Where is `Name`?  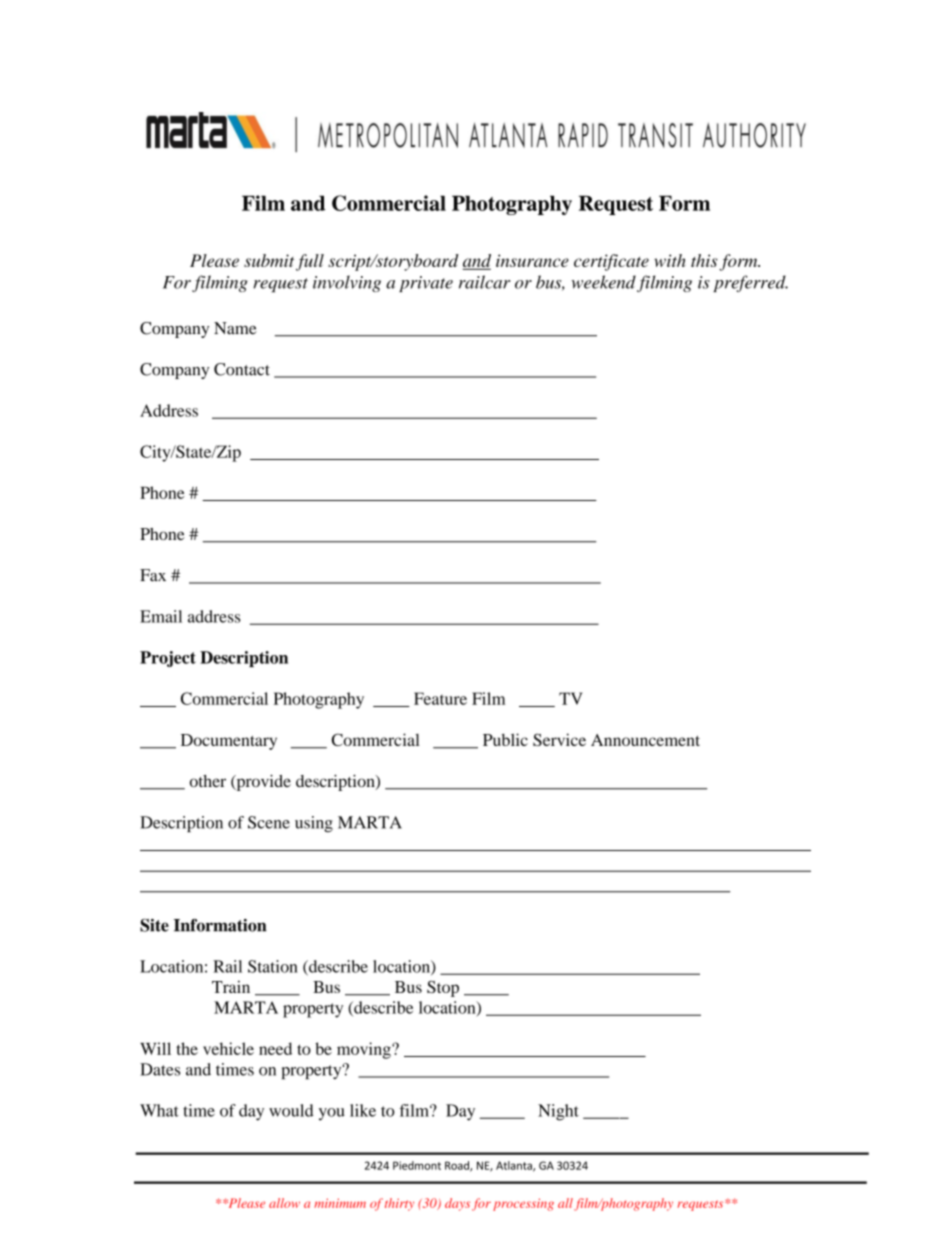 Name is located at coordinates (235, 328).
